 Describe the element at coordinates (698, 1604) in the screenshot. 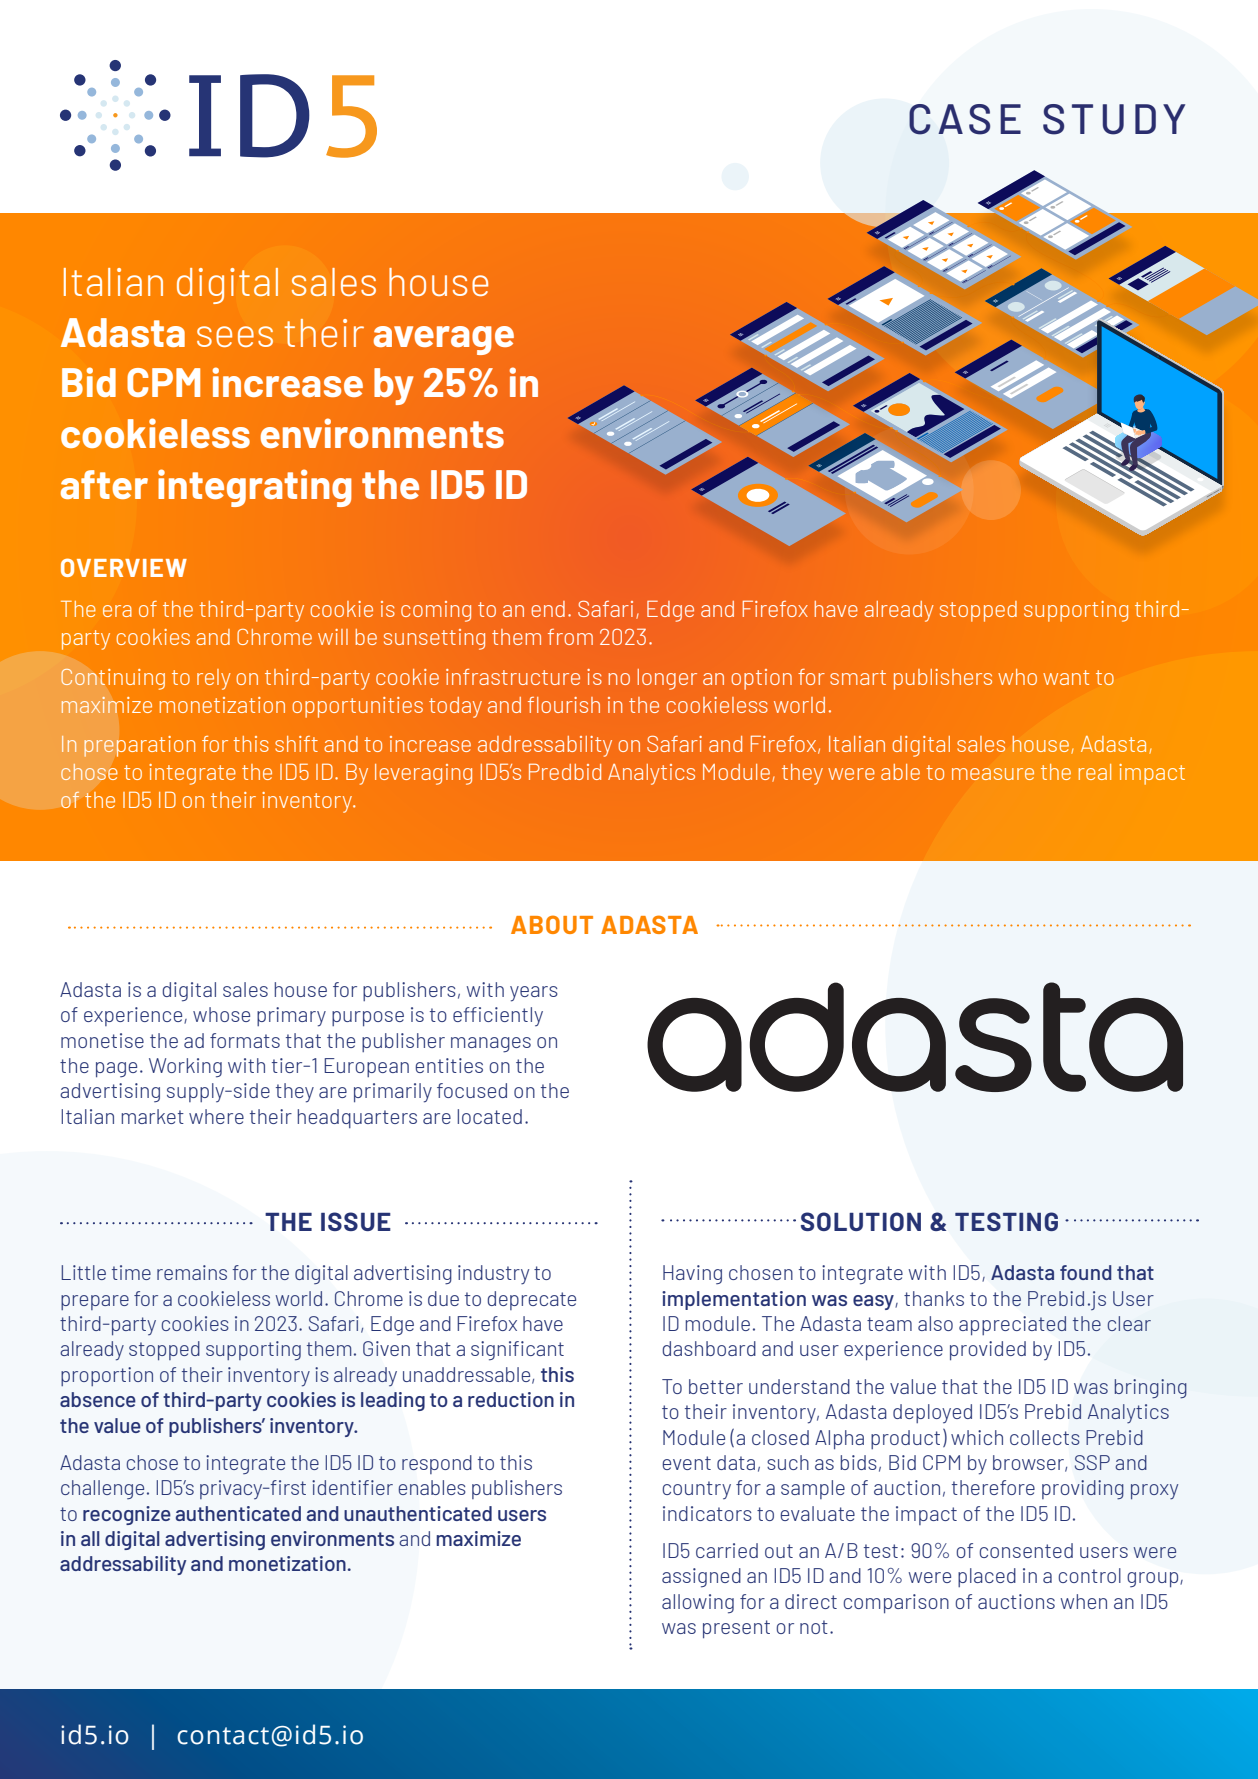

I see `allowing` at that location.
